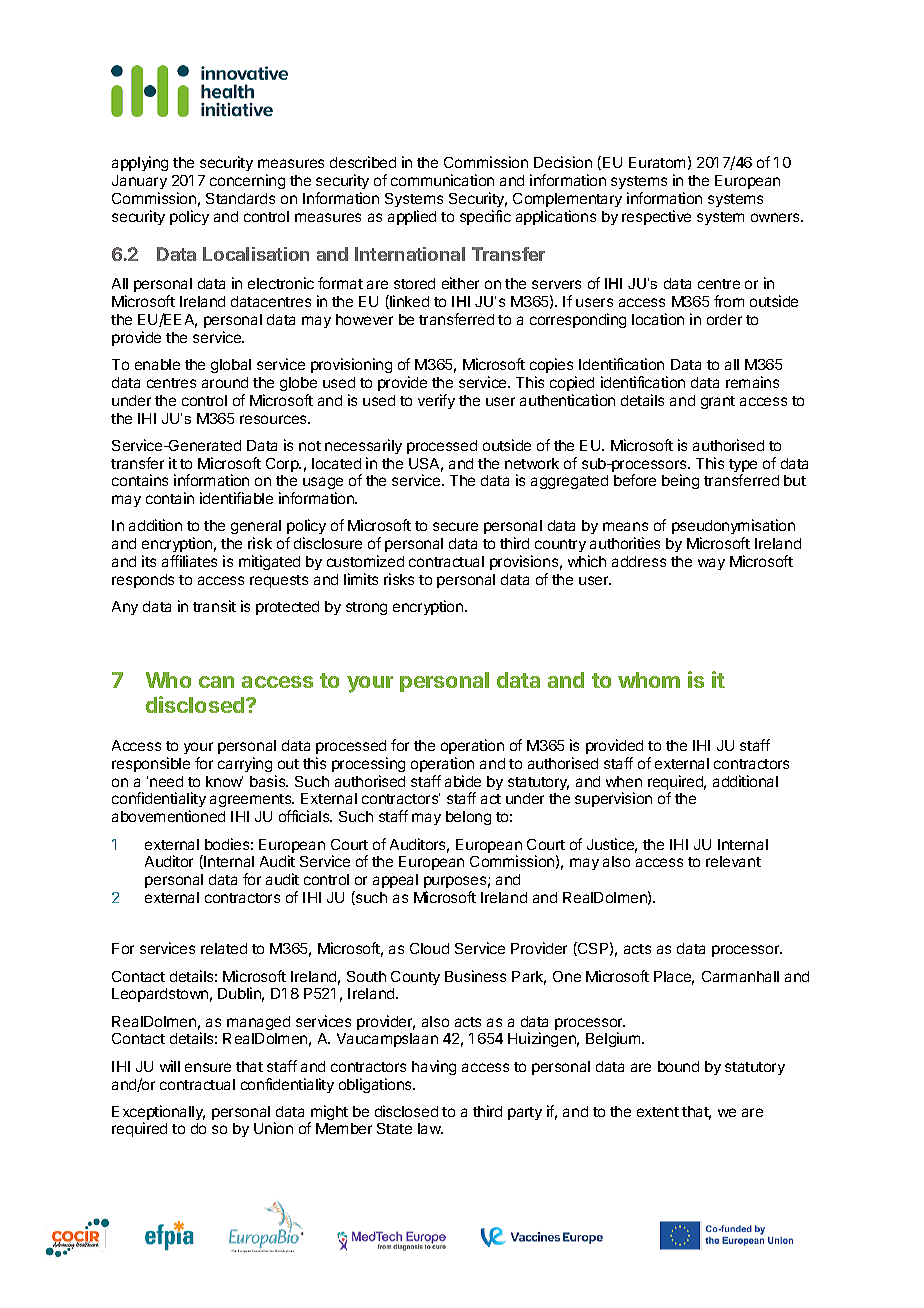 Image resolution: width=924 pixels, height=1308 pixels. What do you see at coordinates (240, 198) in the screenshot?
I see `Standards` at bounding box center [240, 198].
